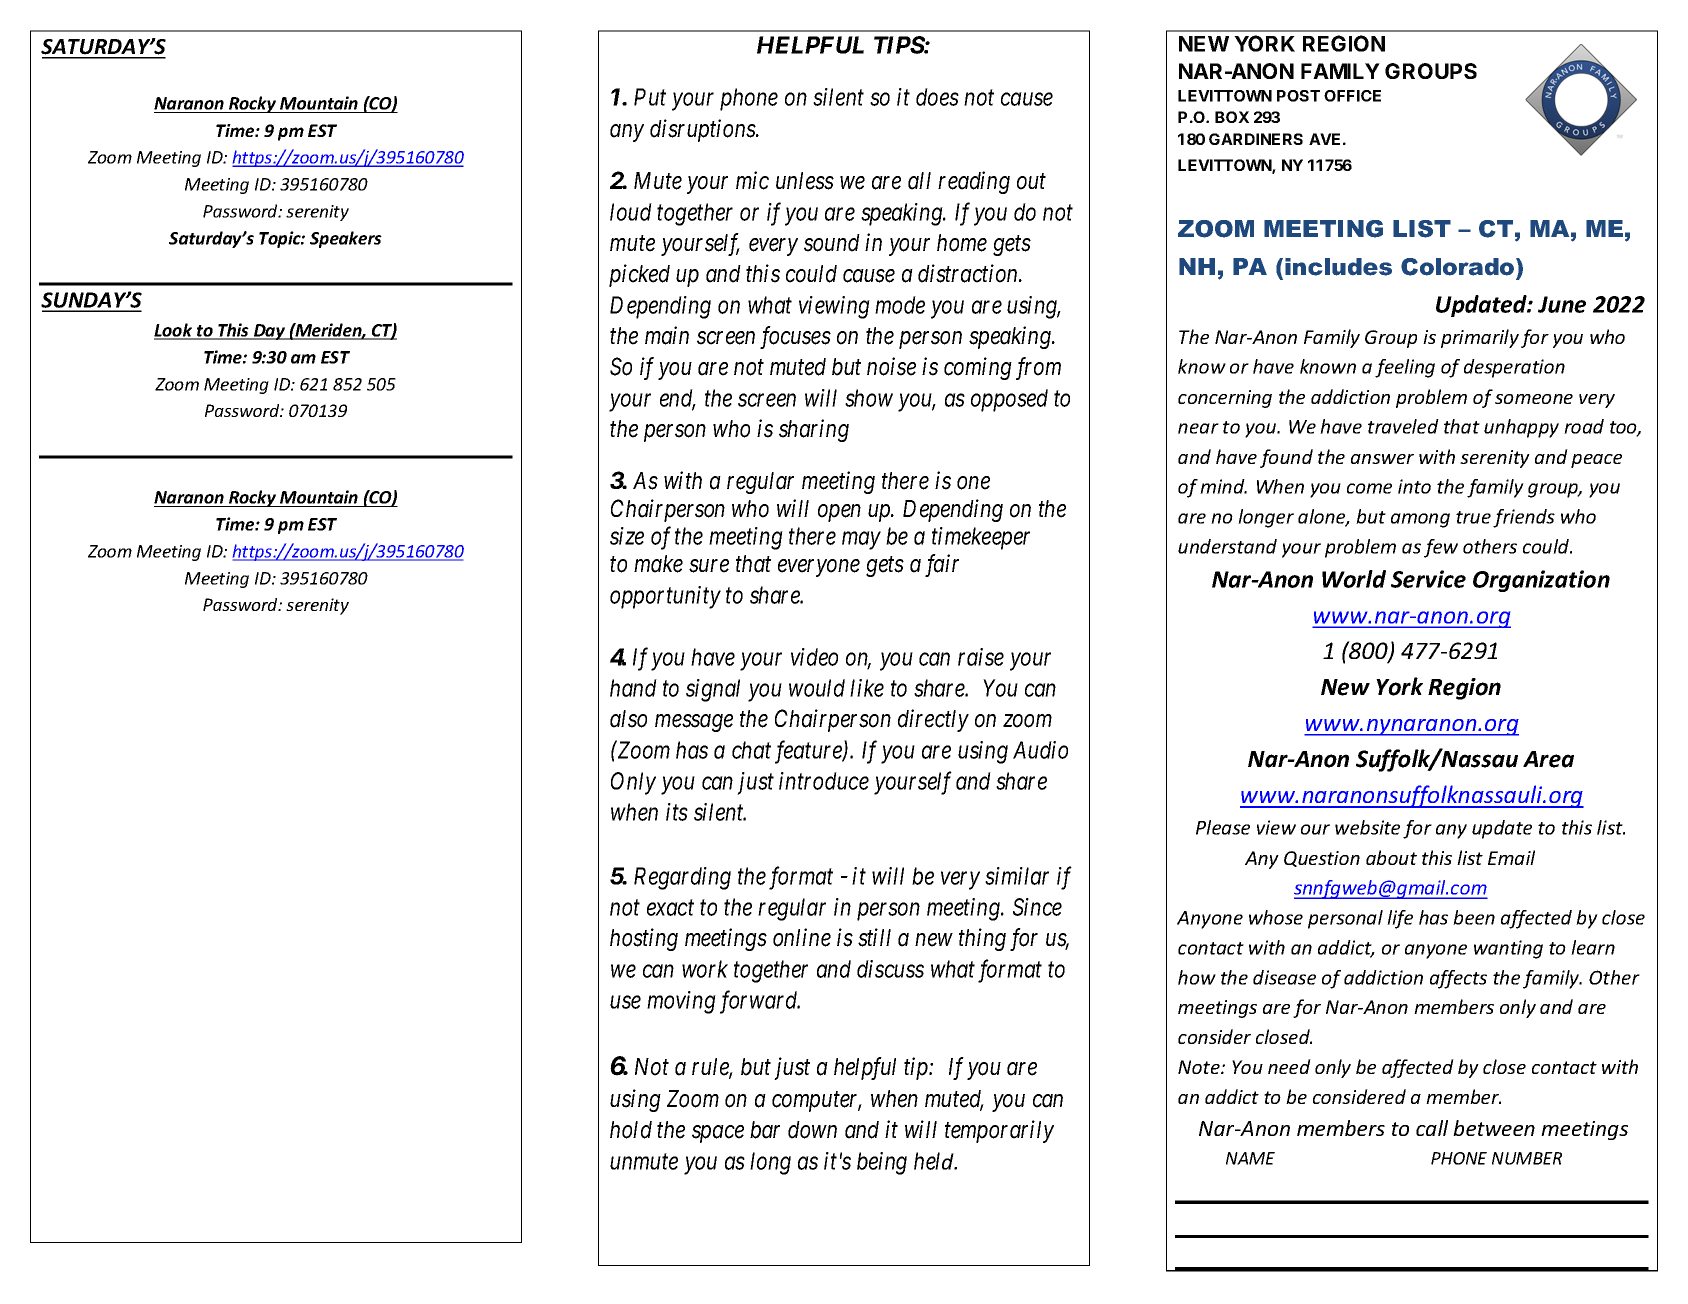 This document has width=1688, height=1304. Describe the element at coordinates (677, 812) in the document. I see `its` at that location.
